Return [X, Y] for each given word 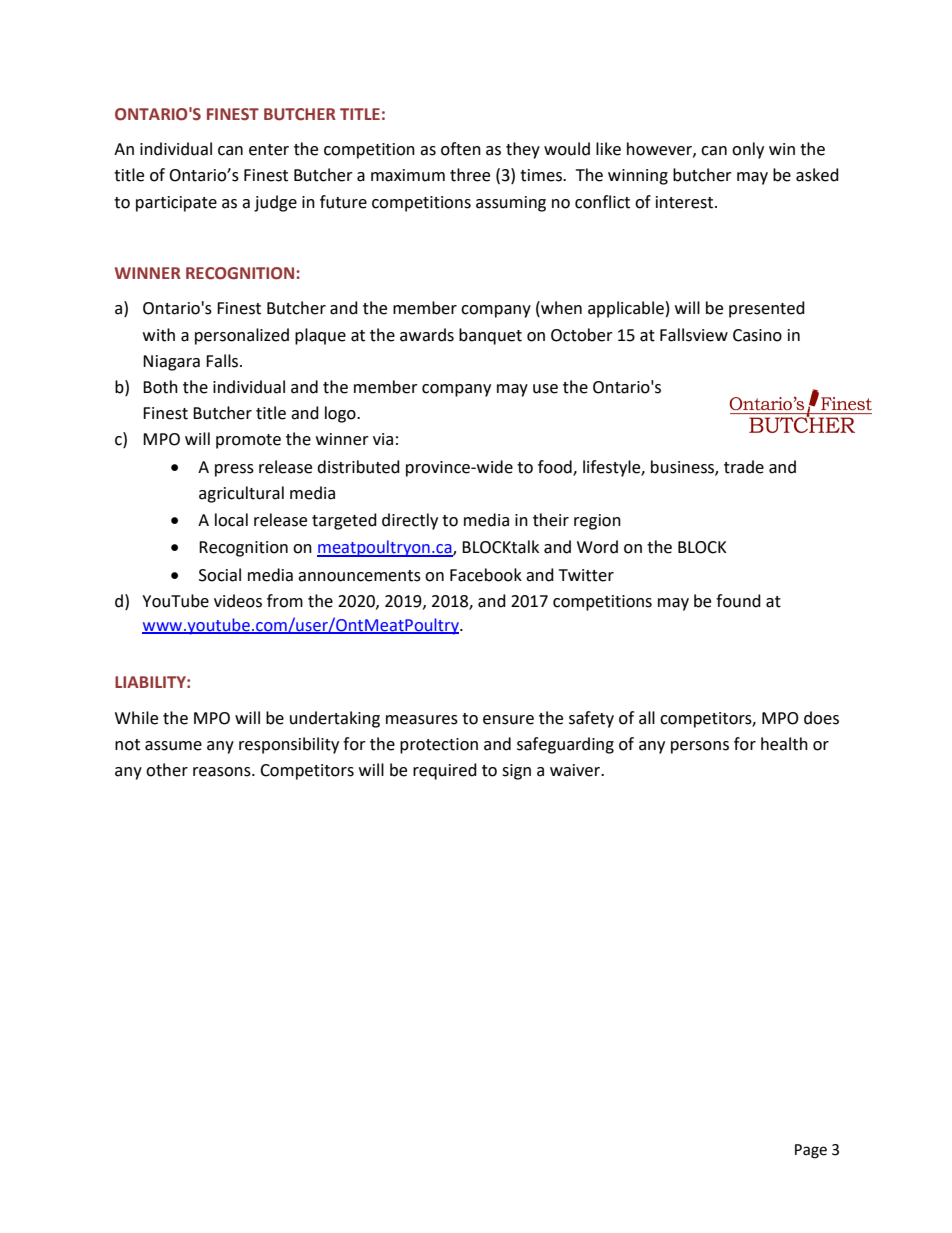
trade [744, 467]
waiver [576, 770]
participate [176, 204]
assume [173, 746]
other [167, 770]
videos [238, 601]
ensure [508, 720]
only [748, 150]
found [738, 601]
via [383, 439]
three [470, 175]
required [445, 771]
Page [811, 1151]
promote [248, 441]
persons [700, 747]
